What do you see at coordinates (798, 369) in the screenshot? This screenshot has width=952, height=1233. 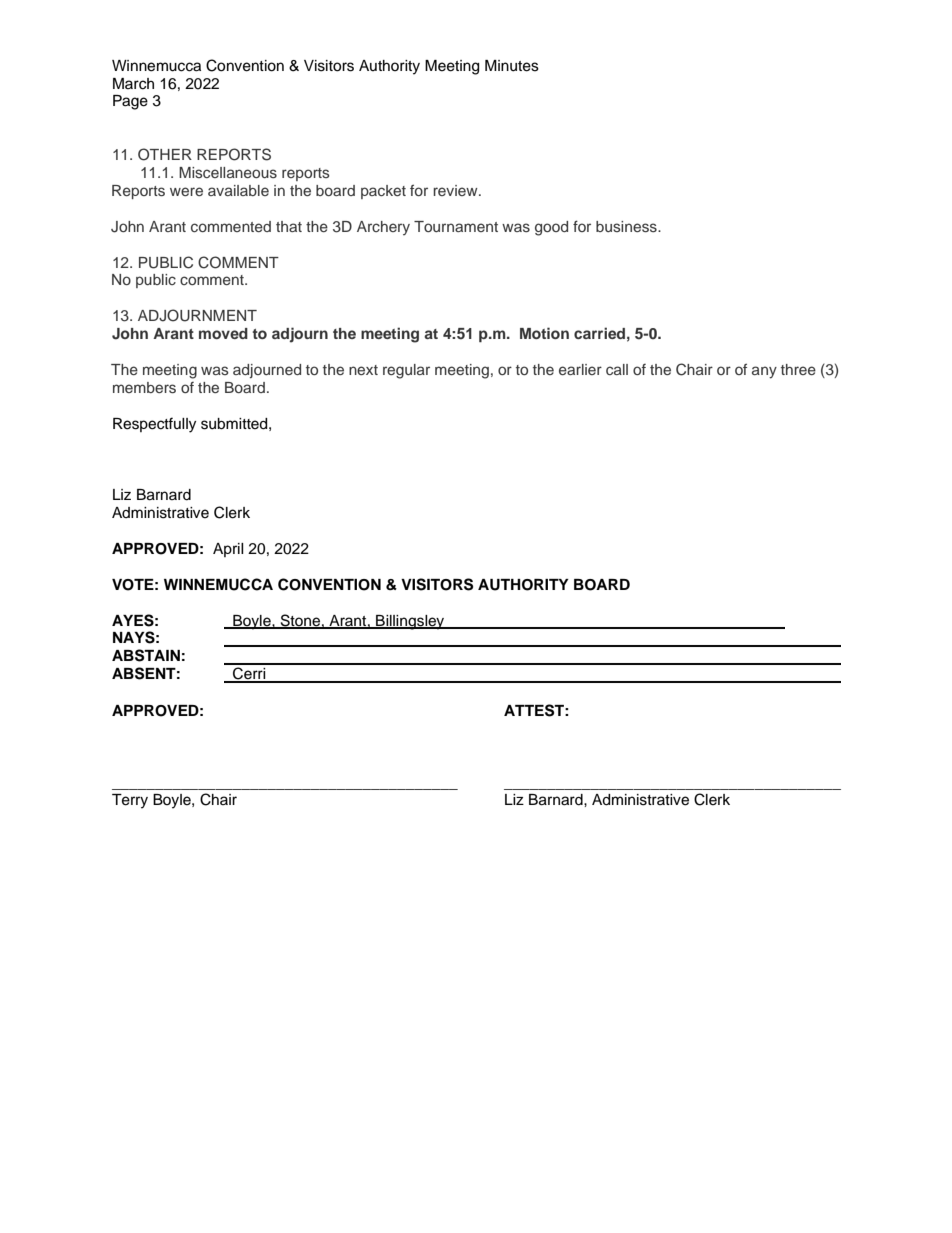 I see `three` at bounding box center [798, 369].
